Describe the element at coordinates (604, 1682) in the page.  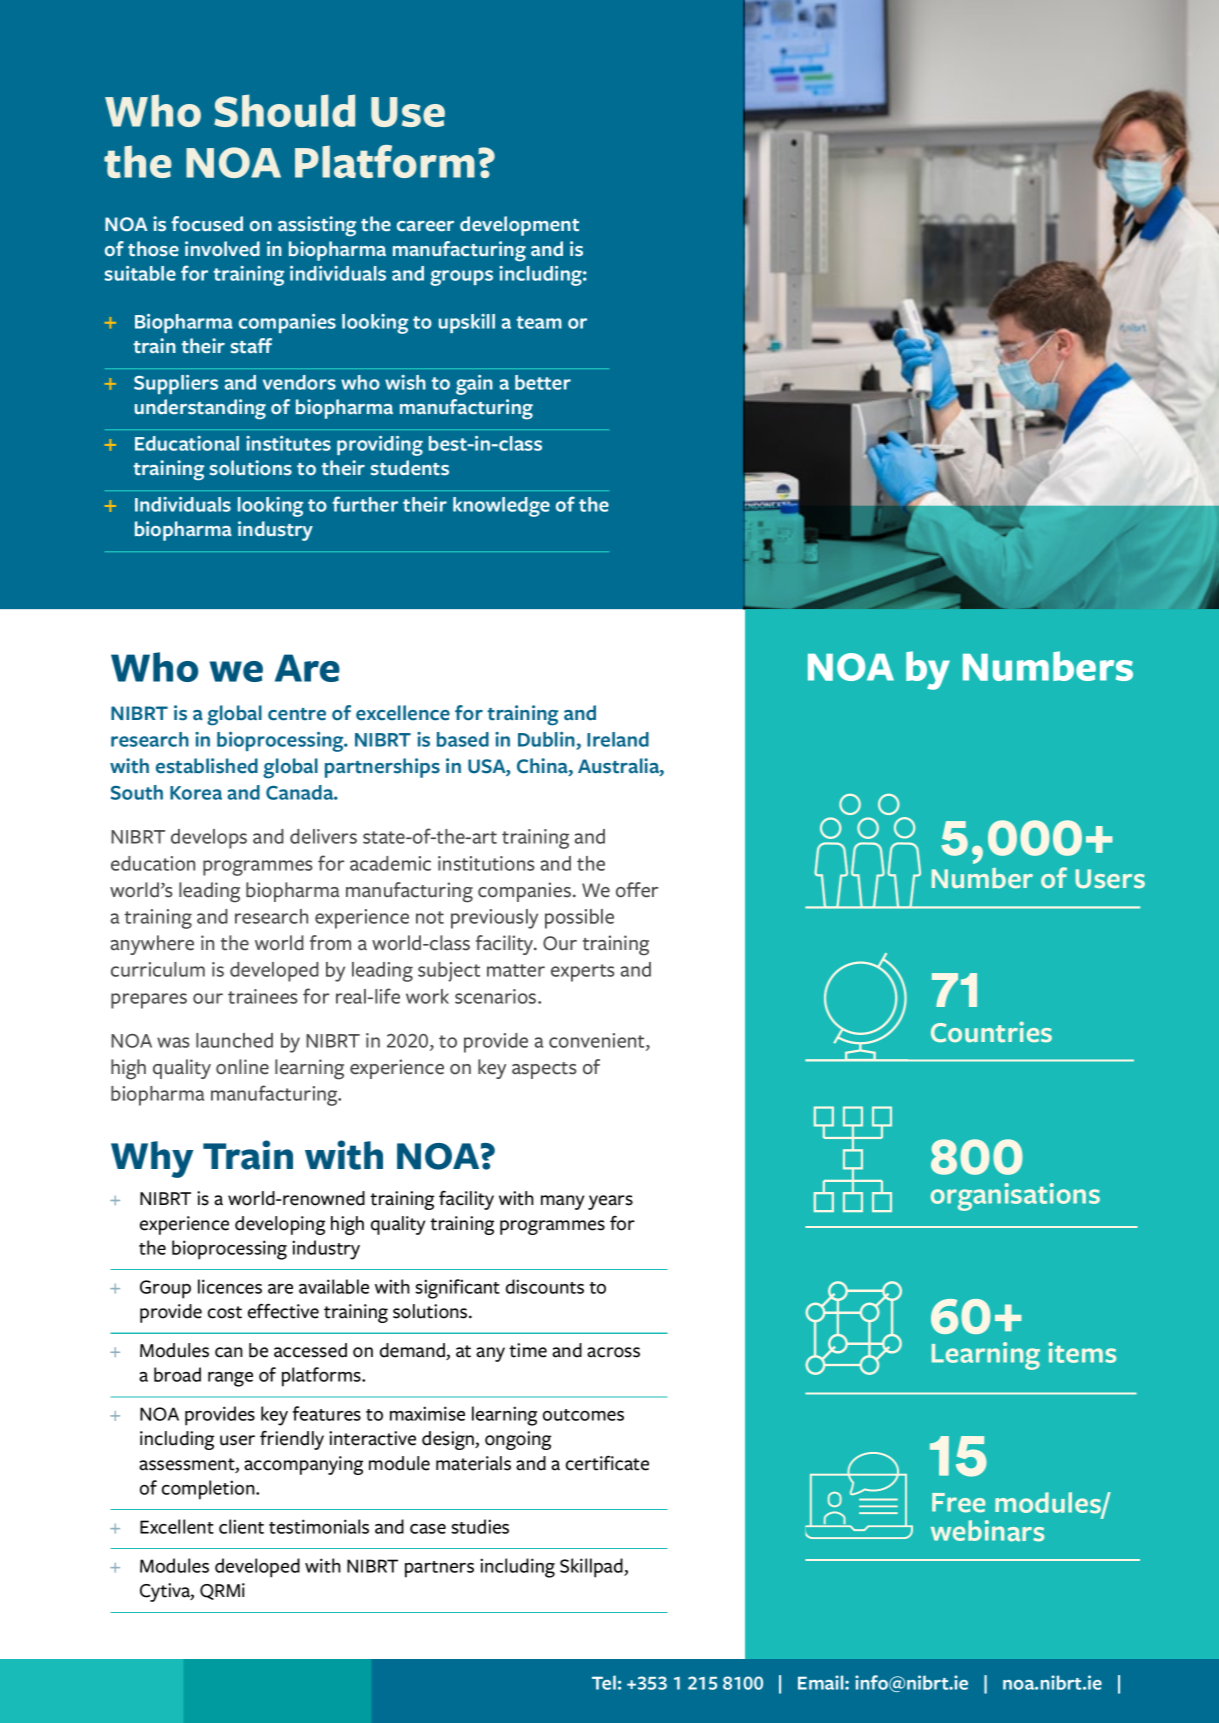
I see `Tel` at that location.
